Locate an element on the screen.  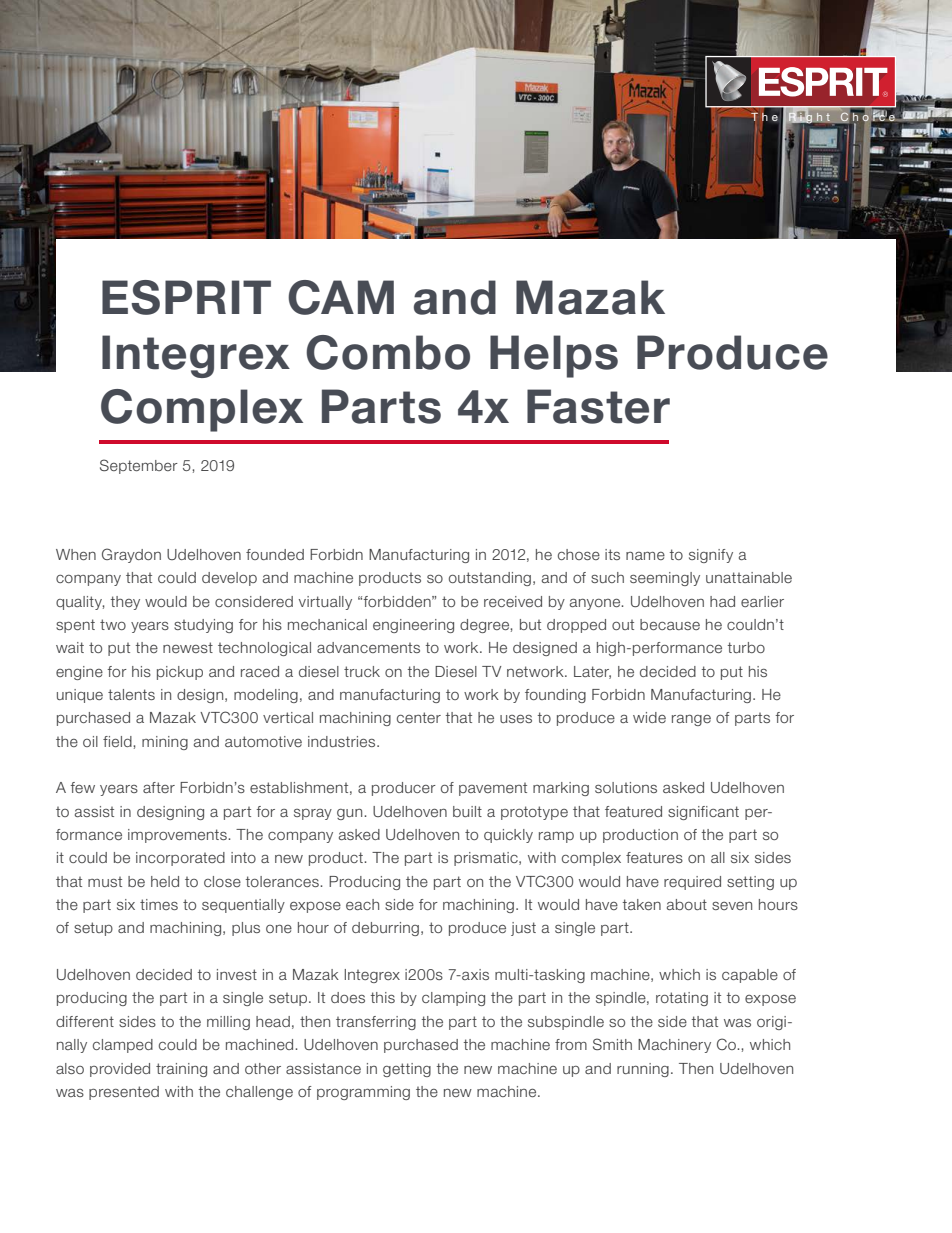
required is located at coordinates (692, 883).
